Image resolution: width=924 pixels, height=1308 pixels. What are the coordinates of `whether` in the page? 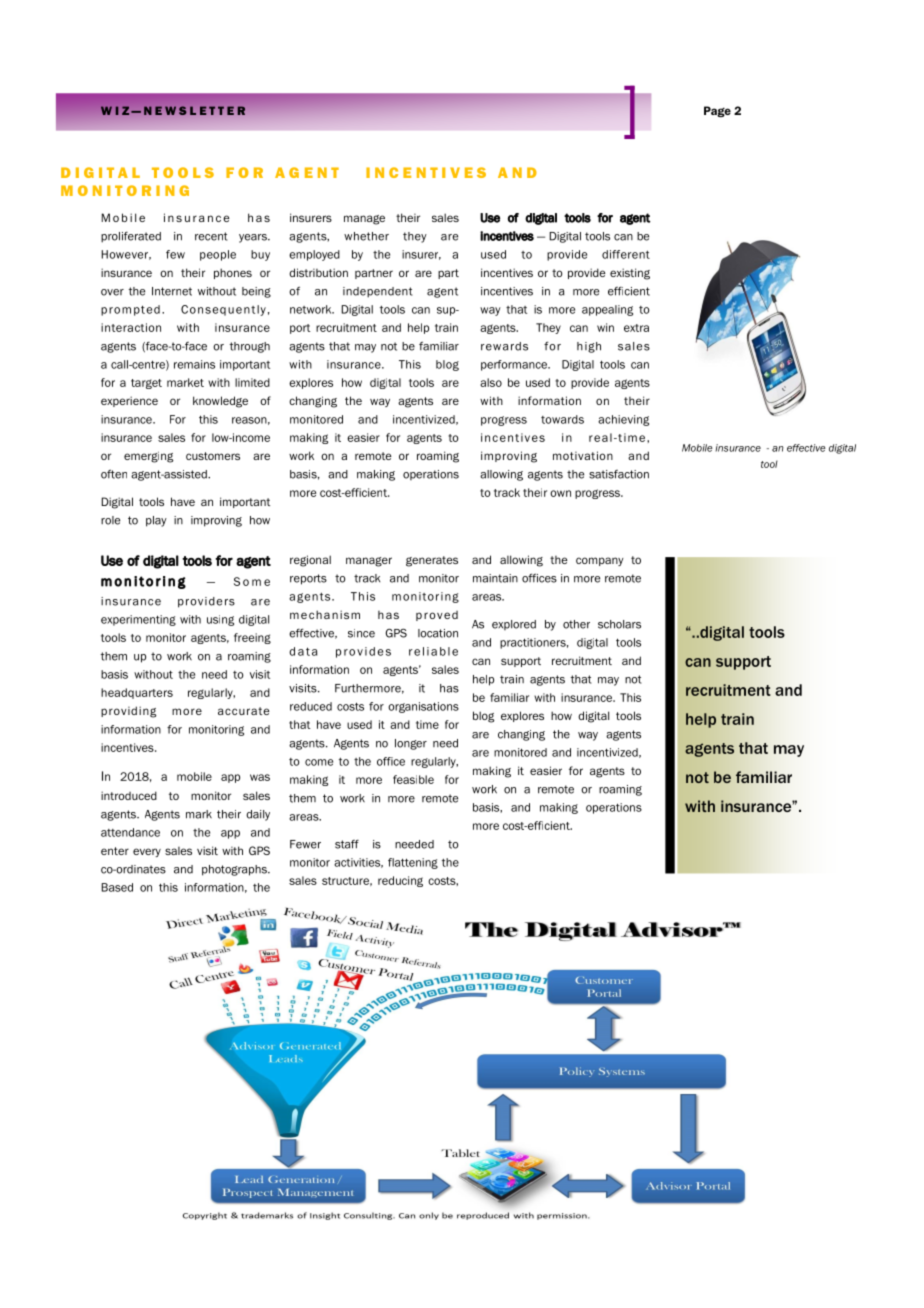 It's located at (366, 236).
